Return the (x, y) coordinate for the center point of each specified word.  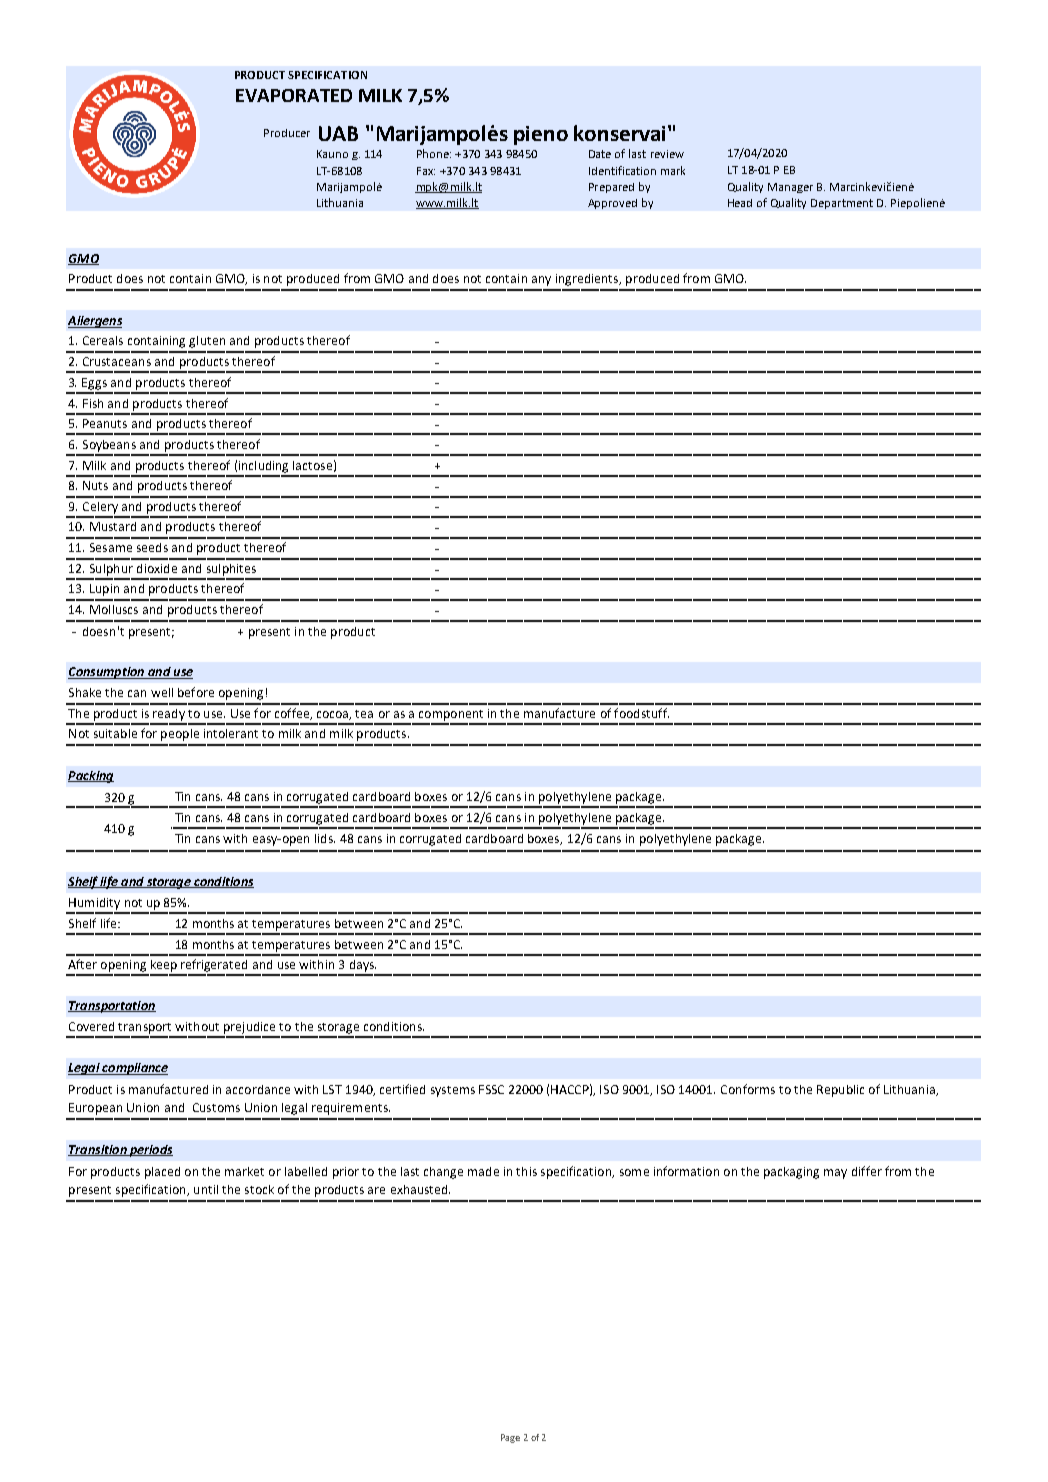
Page (510, 1438)
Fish (93, 403)
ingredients (588, 280)
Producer (287, 133)
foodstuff (641, 713)
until (206, 1189)
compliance (134, 1069)
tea (364, 714)
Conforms (748, 1089)
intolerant (231, 733)
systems (453, 1091)
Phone (434, 153)
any (541, 281)
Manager (790, 188)
